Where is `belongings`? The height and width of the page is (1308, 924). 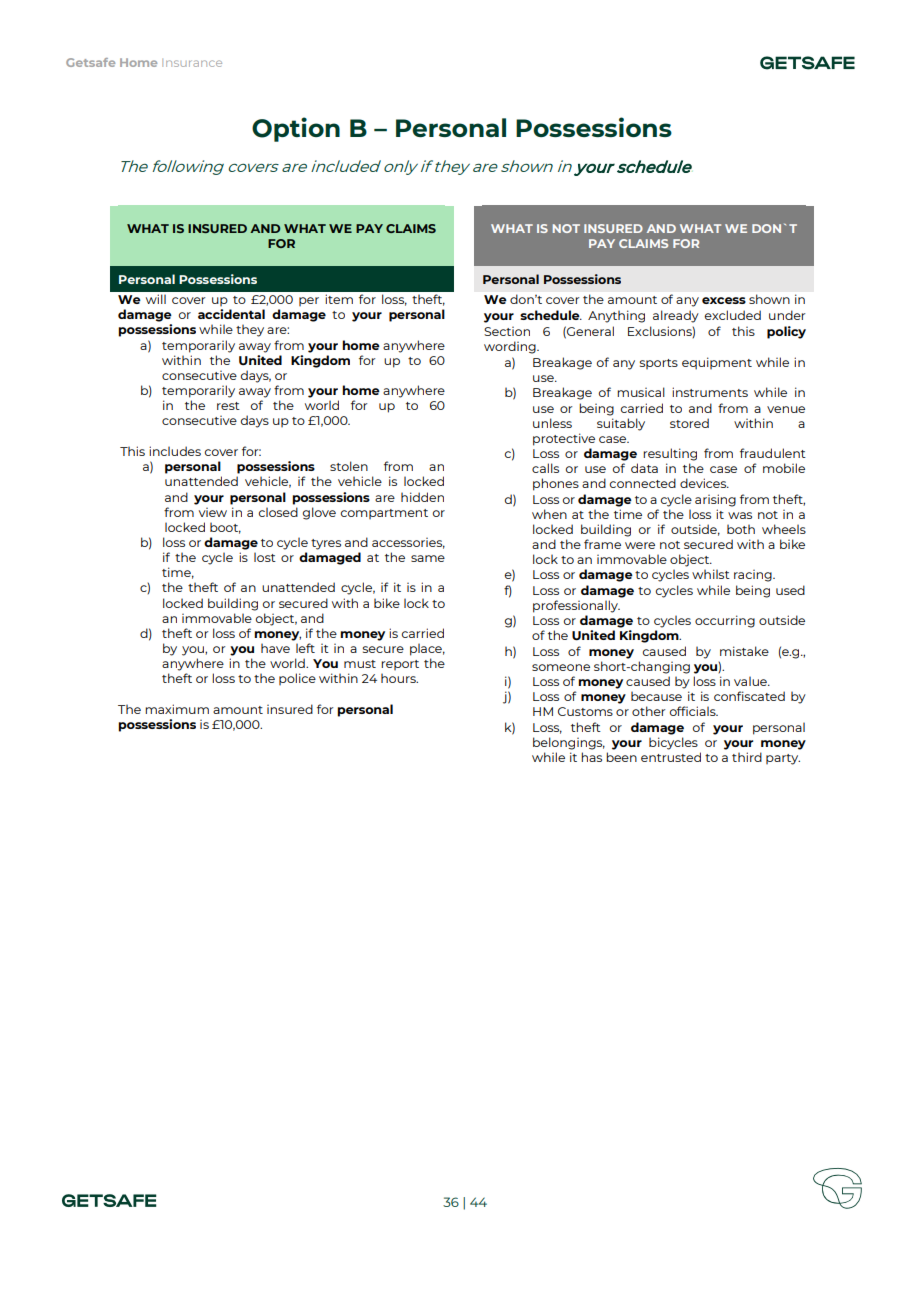
belongings is located at coordinates (569, 743).
